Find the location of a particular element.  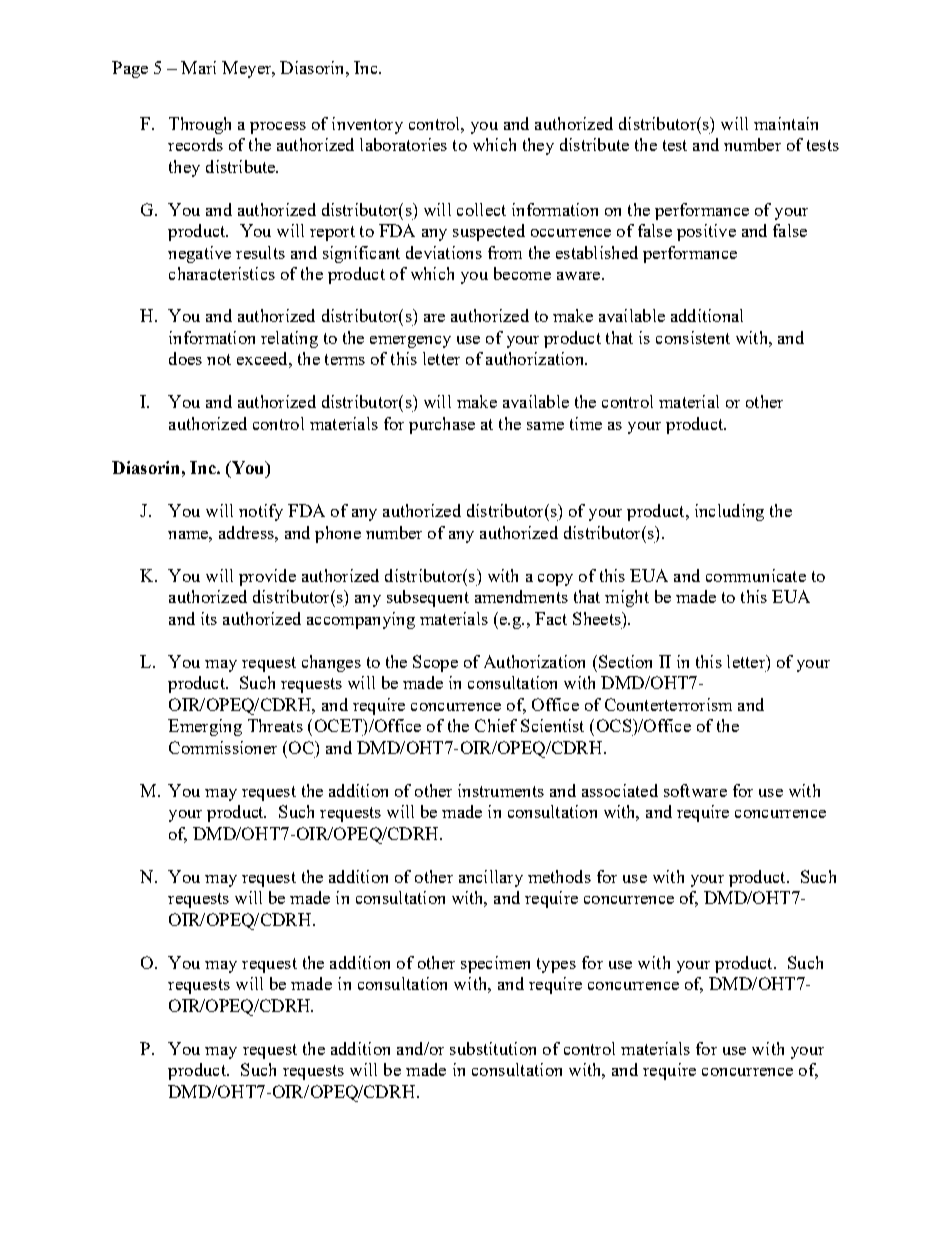

Commissioner is located at coordinates (223, 747).
